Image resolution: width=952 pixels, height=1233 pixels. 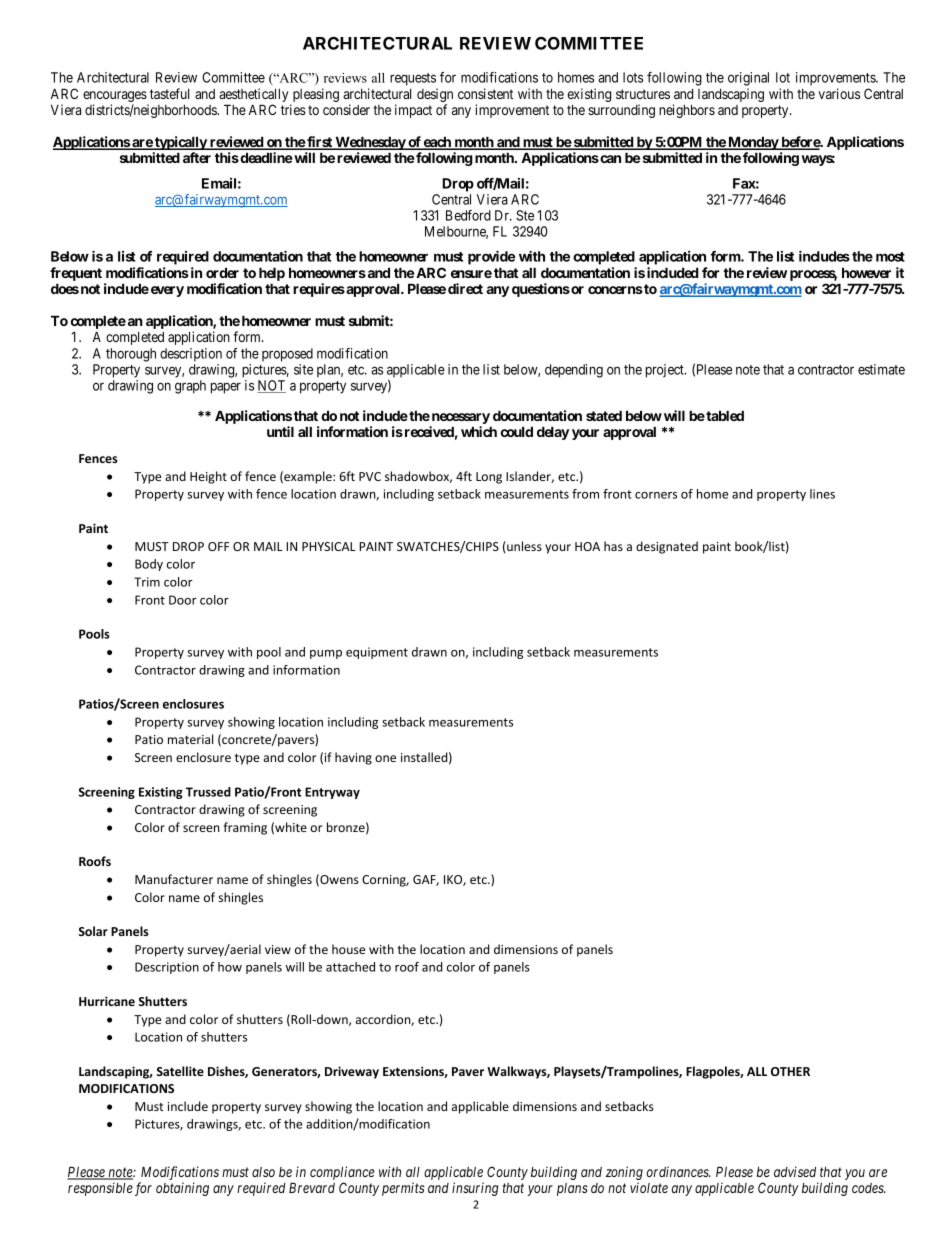 What do you see at coordinates (377, 653) in the screenshot?
I see `equipment` at bounding box center [377, 653].
